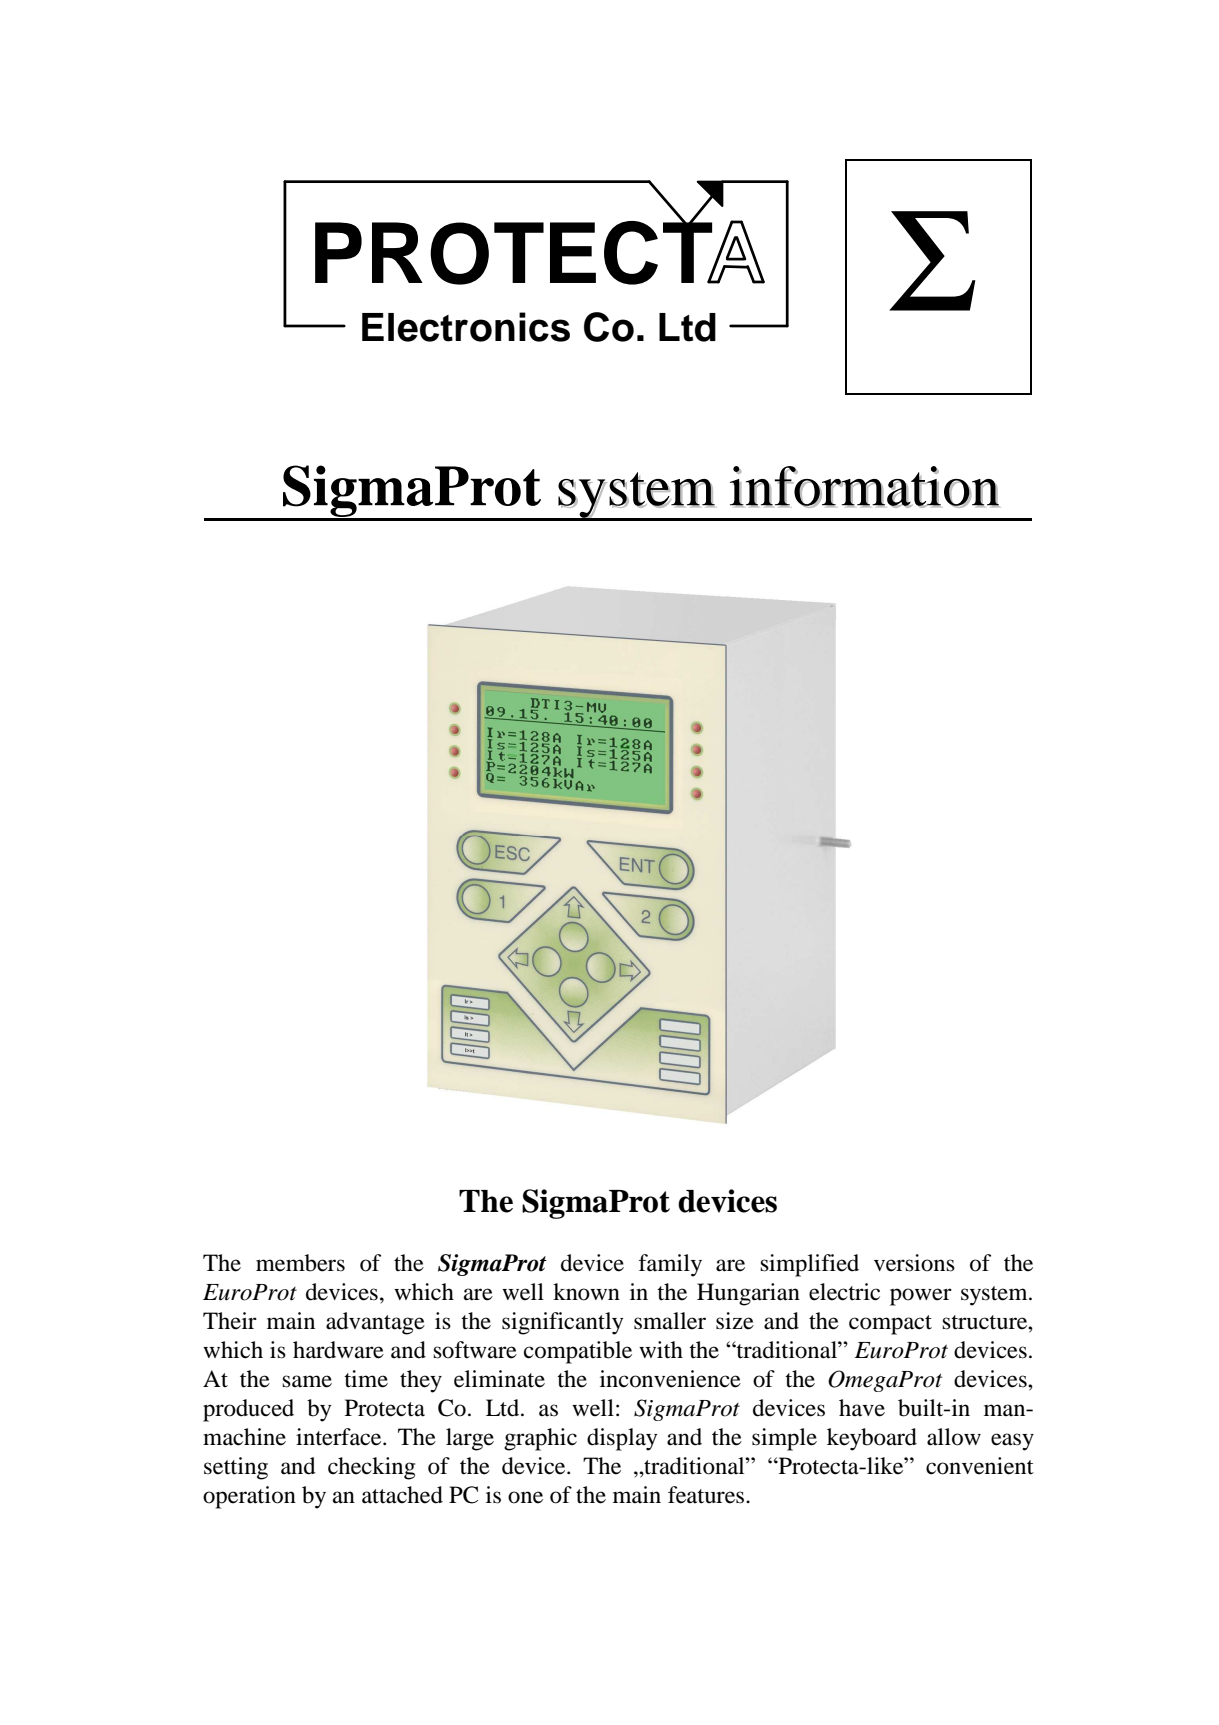 Image resolution: width=1219 pixels, height=1725 pixels. I want to click on family, so click(670, 1265).
